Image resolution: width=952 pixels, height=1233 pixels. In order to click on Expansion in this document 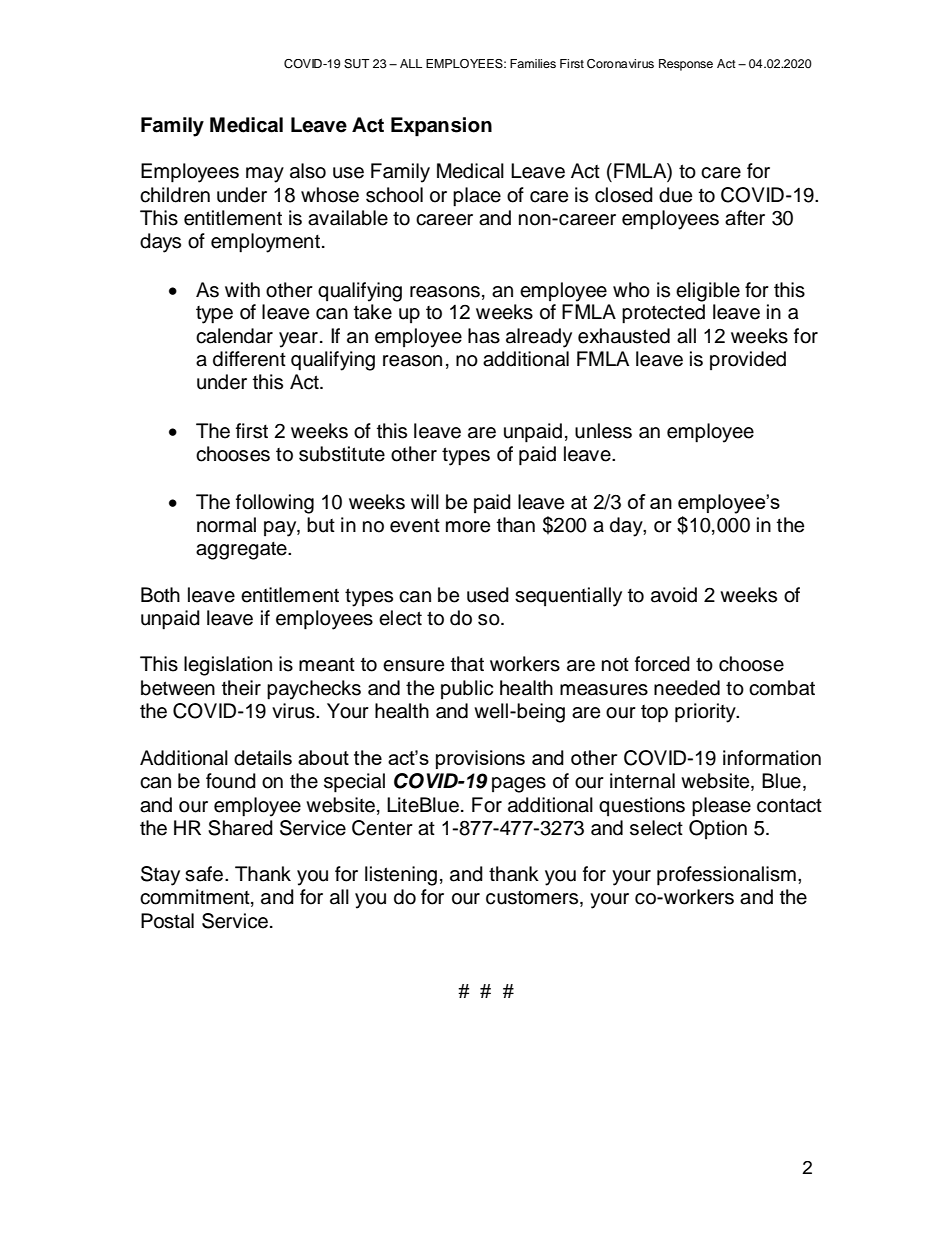, I will do `click(441, 127)`.
